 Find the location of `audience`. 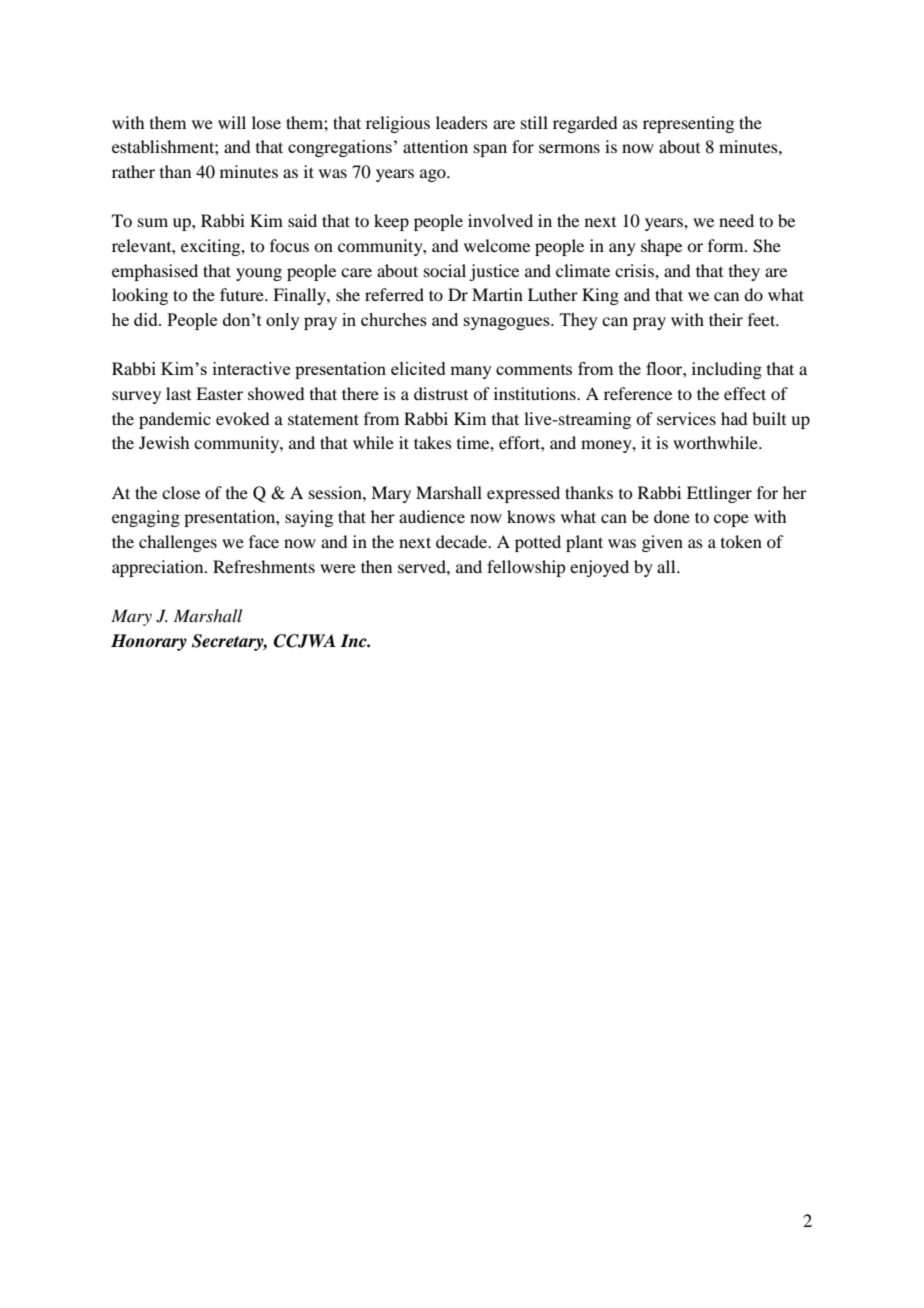

audience is located at coordinates (432, 516).
